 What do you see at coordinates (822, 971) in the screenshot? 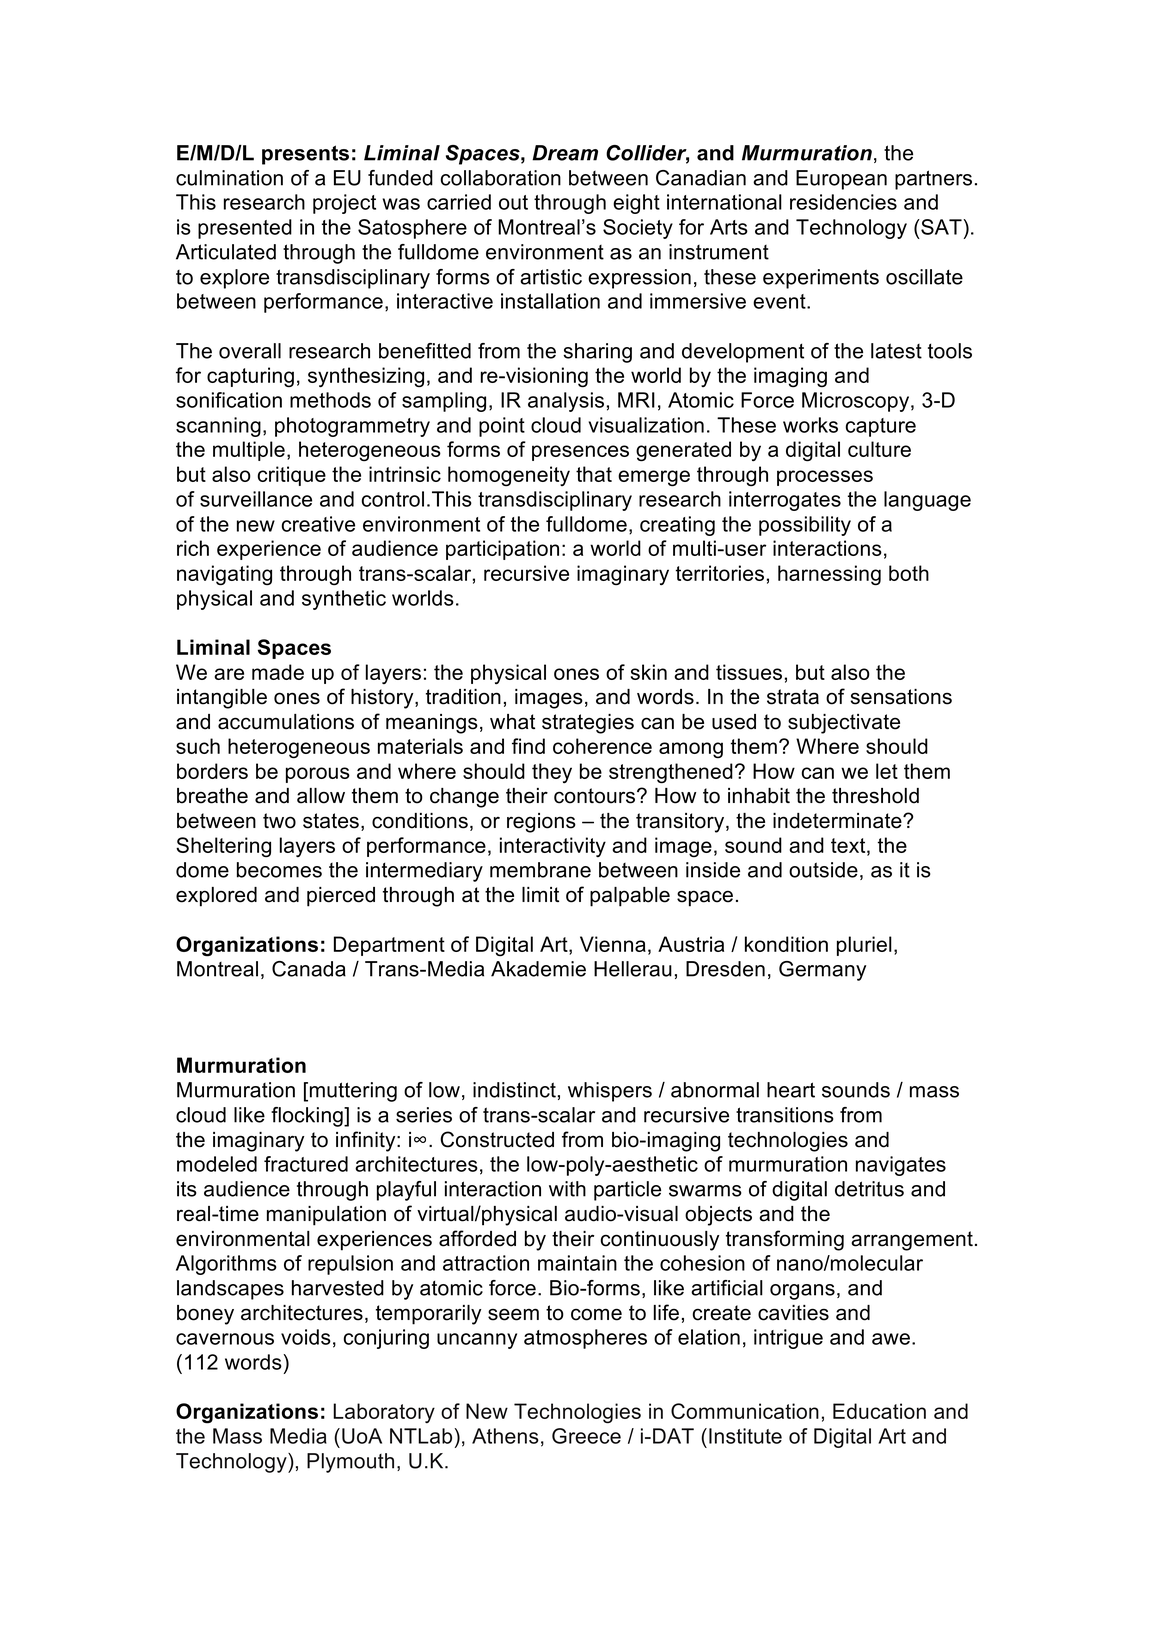
I see `Germany` at bounding box center [822, 971].
